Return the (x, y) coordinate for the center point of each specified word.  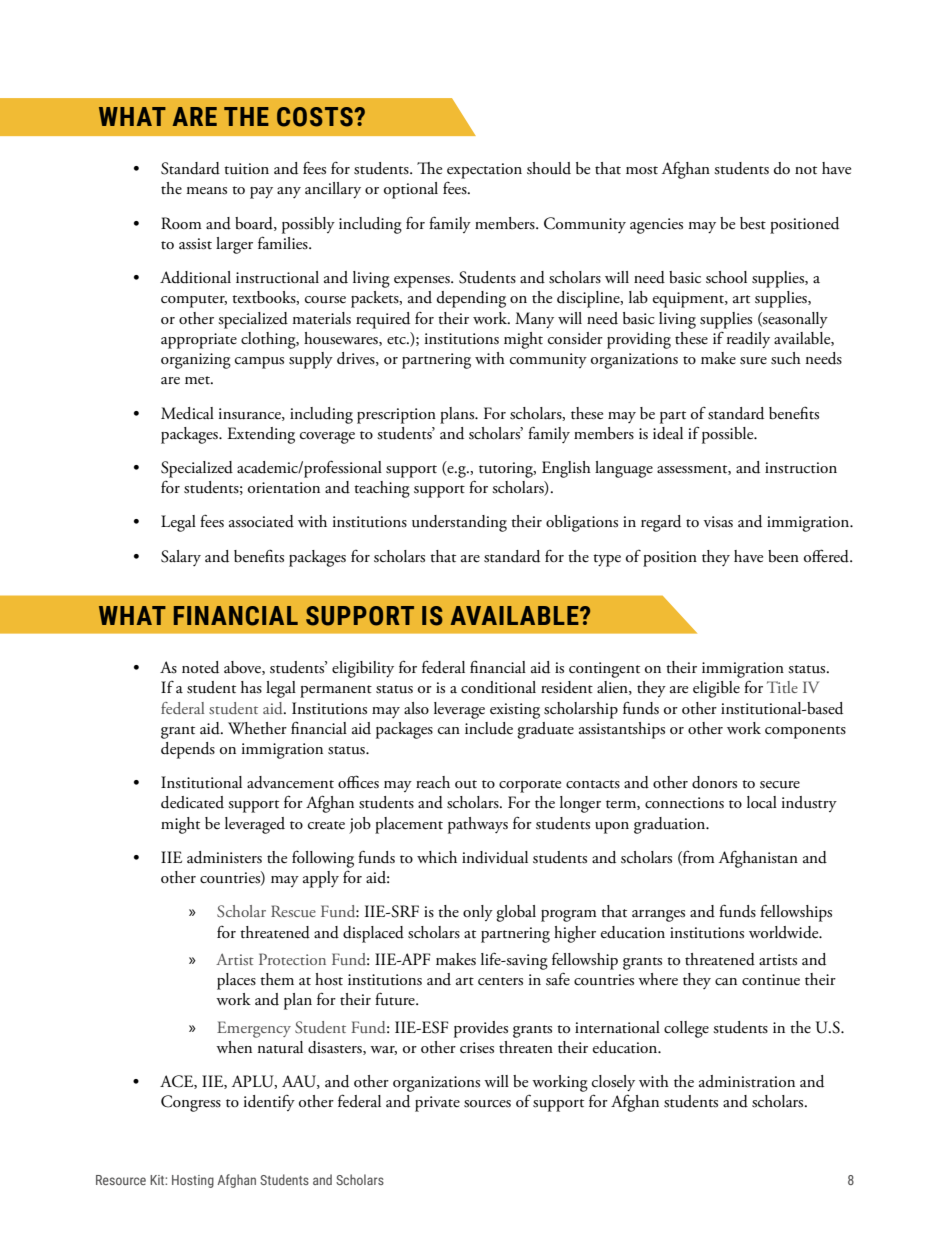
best (753, 223)
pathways (478, 825)
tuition (246, 169)
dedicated (192, 802)
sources (487, 1104)
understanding (459, 523)
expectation (484, 171)
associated (261, 521)
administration (747, 1081)
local (762, 802)
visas (718, 522)
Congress (191, 1103)
